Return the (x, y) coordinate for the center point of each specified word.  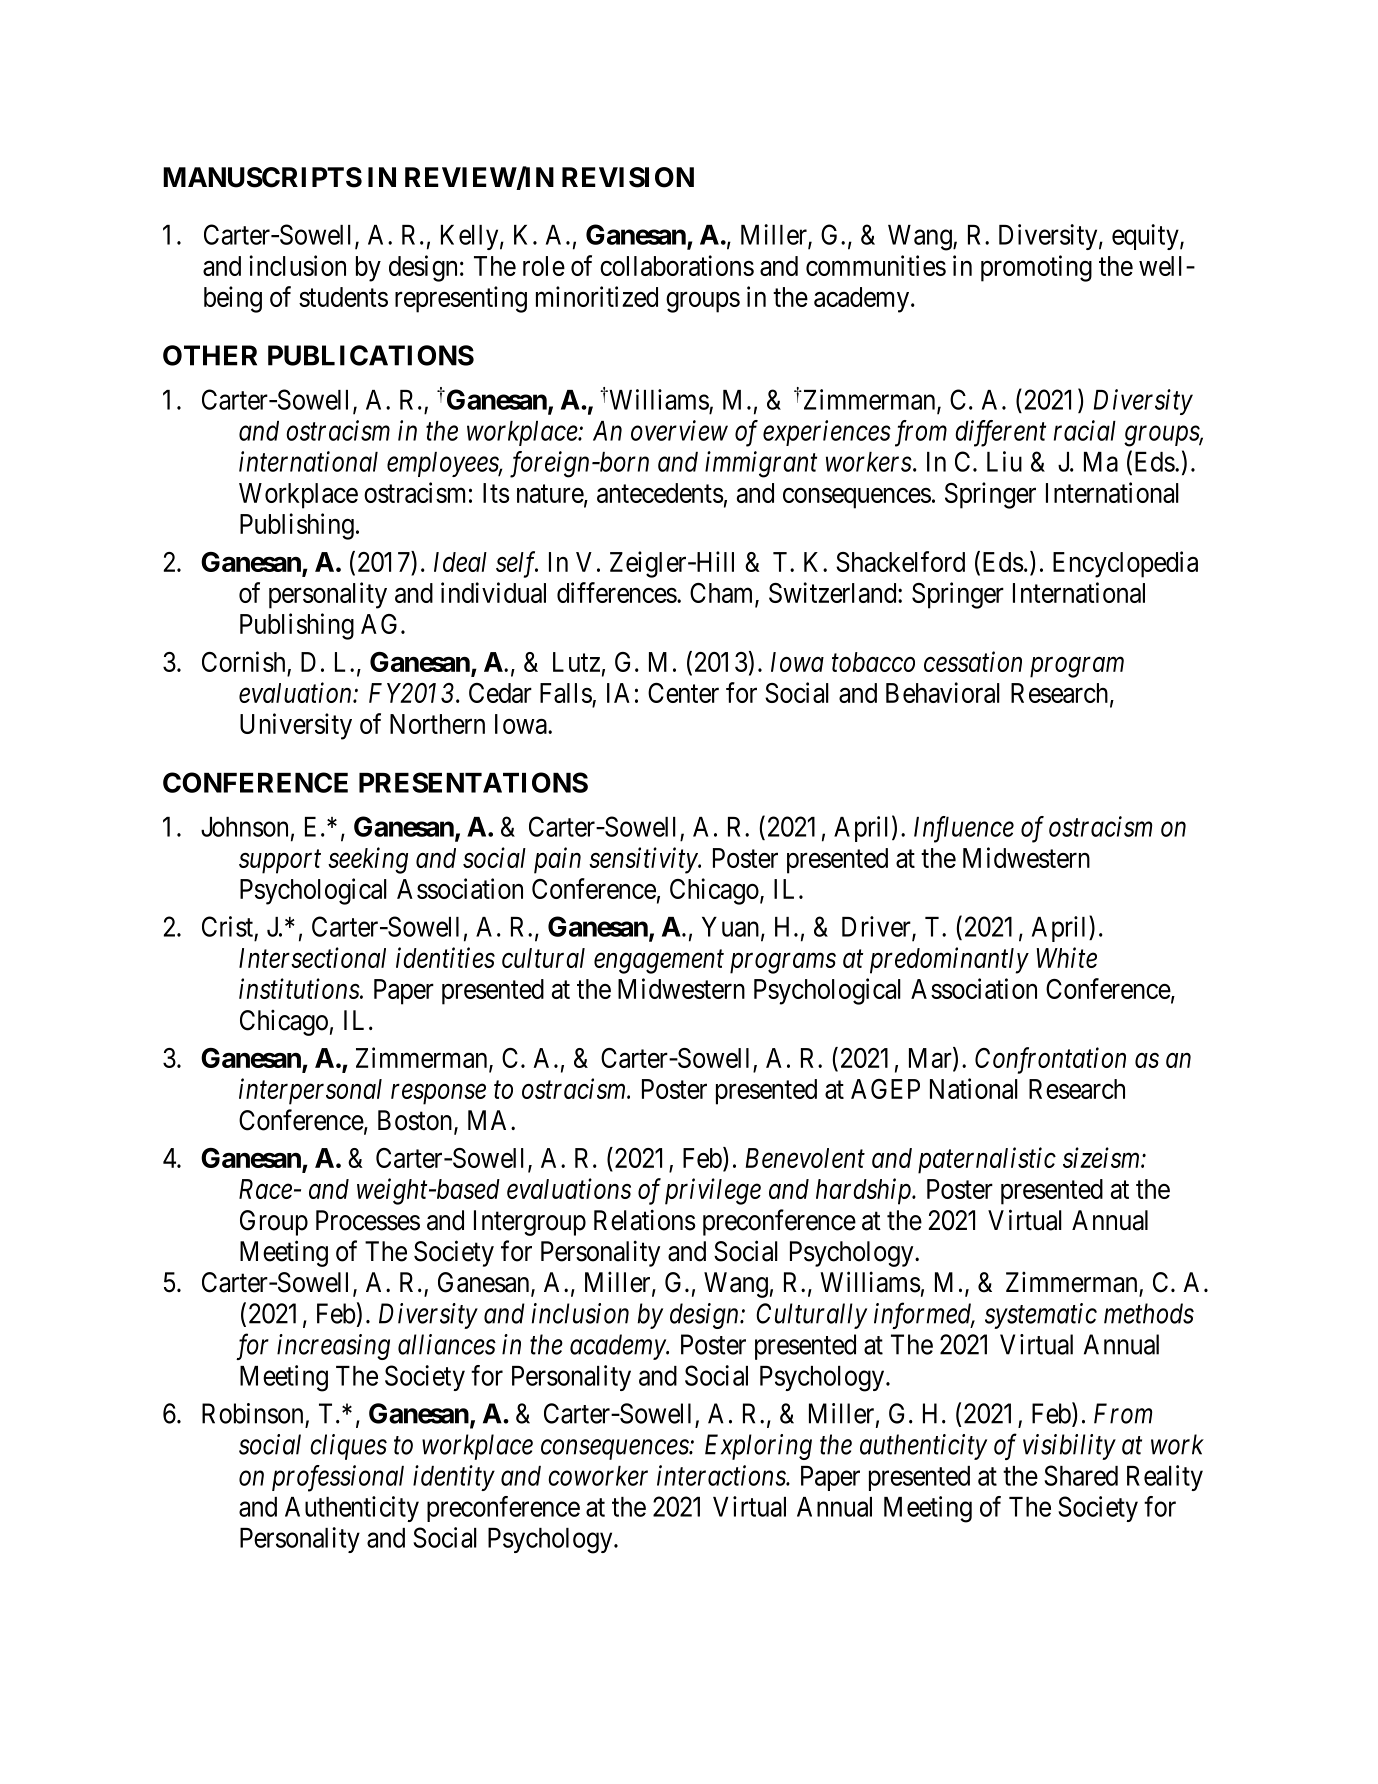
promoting (1036, 268)
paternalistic (987, 1160)
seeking (368, 860)
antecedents (660, 493)
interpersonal (310, 1091)
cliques (348, 1447)
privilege (713, 1191)
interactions (722, 1475)
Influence (964, 829)
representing (461, 299)
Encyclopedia (1125, 564)
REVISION (628, 177)
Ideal (460, 562)
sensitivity (644, 861)
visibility (1069, 1447)
